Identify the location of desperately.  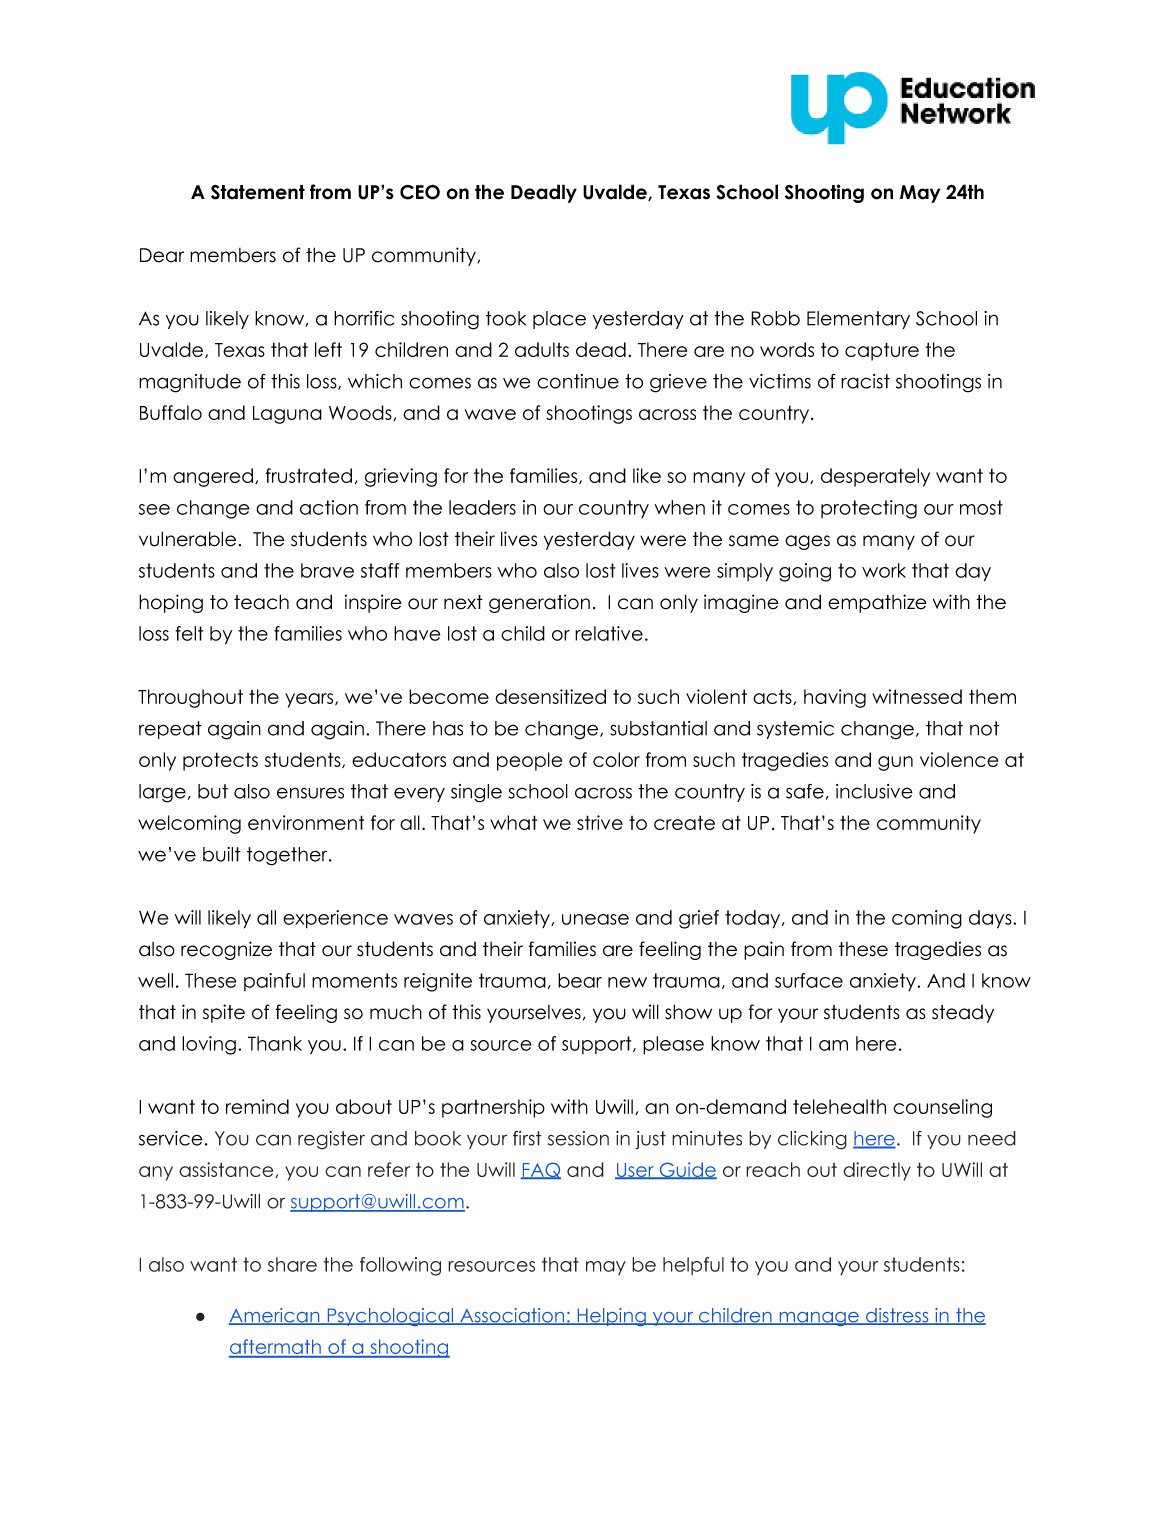
(875, 477).
